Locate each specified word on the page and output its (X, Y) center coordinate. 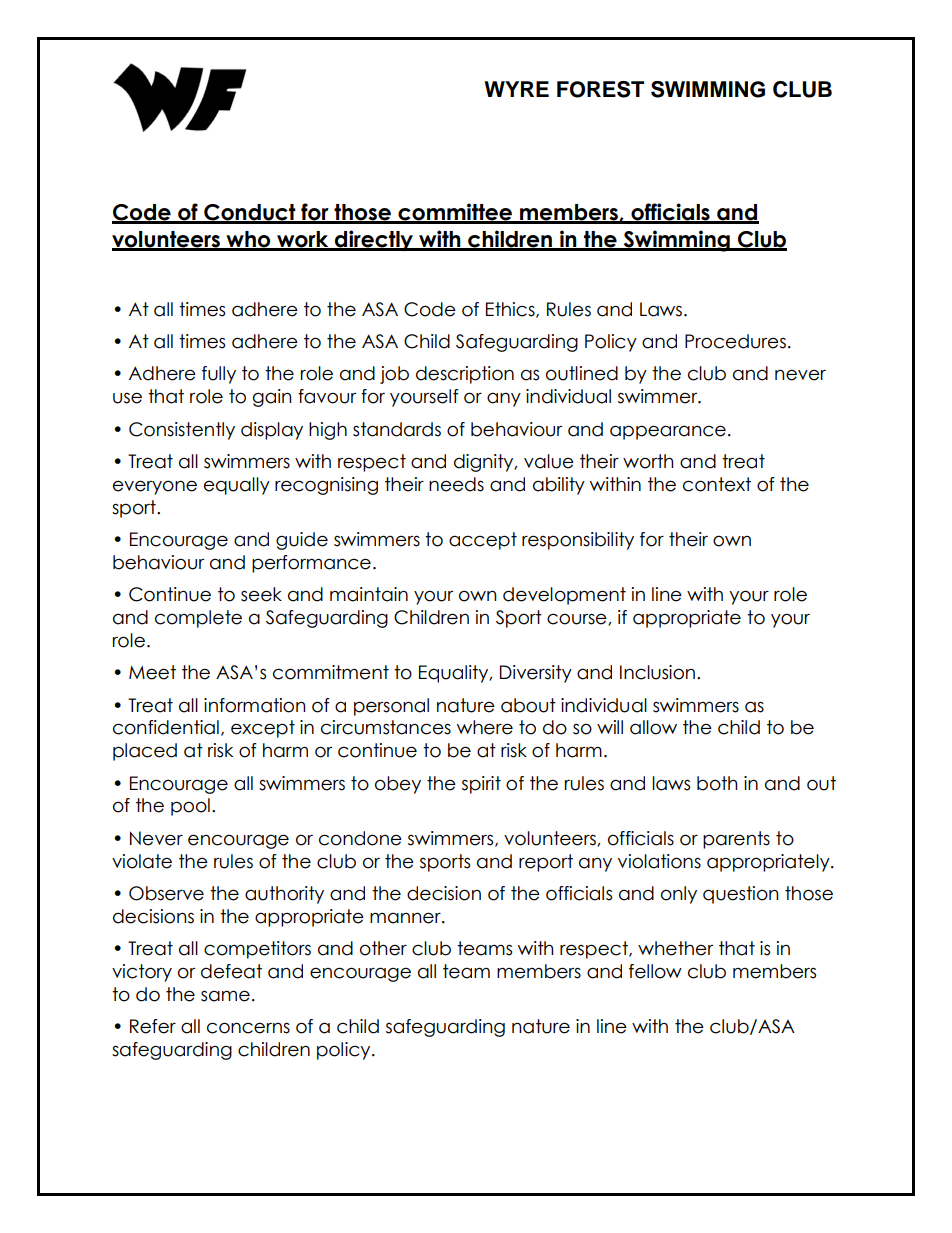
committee (455, 213)
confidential (166, 727)
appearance (668, 432)
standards (397, 429)
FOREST (600, 89)
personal (391, 707)
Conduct (250, 213)
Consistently (182, 431)
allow (653, 727)
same (225, 996)
